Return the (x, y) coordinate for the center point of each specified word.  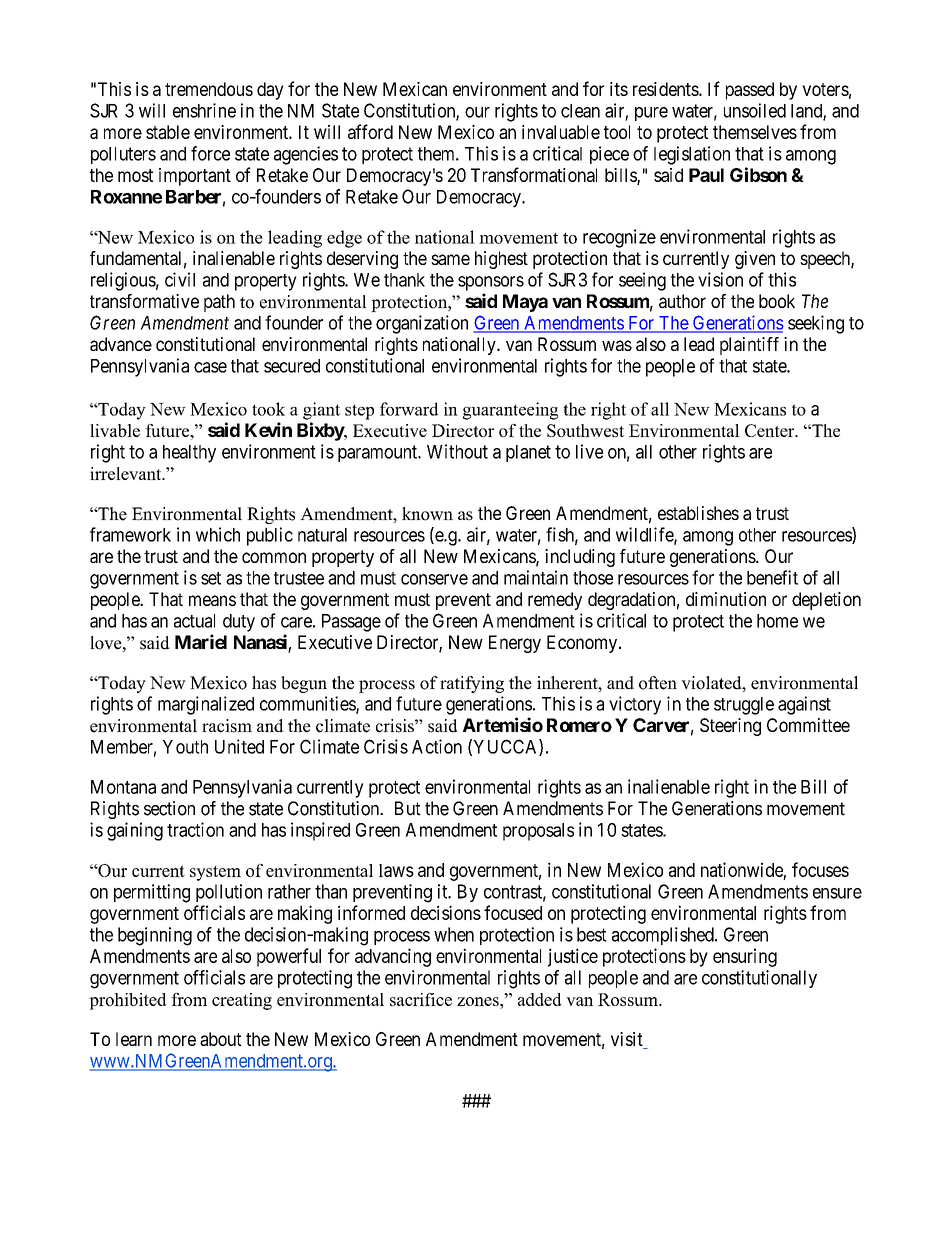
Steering (730, 727)
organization (422, 324)
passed (750, 91)
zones (479, 1001)
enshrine (204, 110)
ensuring (745, 957)
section (169, 808)
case (210, 367)
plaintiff (749, 346)
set (211, 578)
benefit (772, 577)
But (408, 808)
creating (242, 1001)
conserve (434, 579)
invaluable (561, 132)
